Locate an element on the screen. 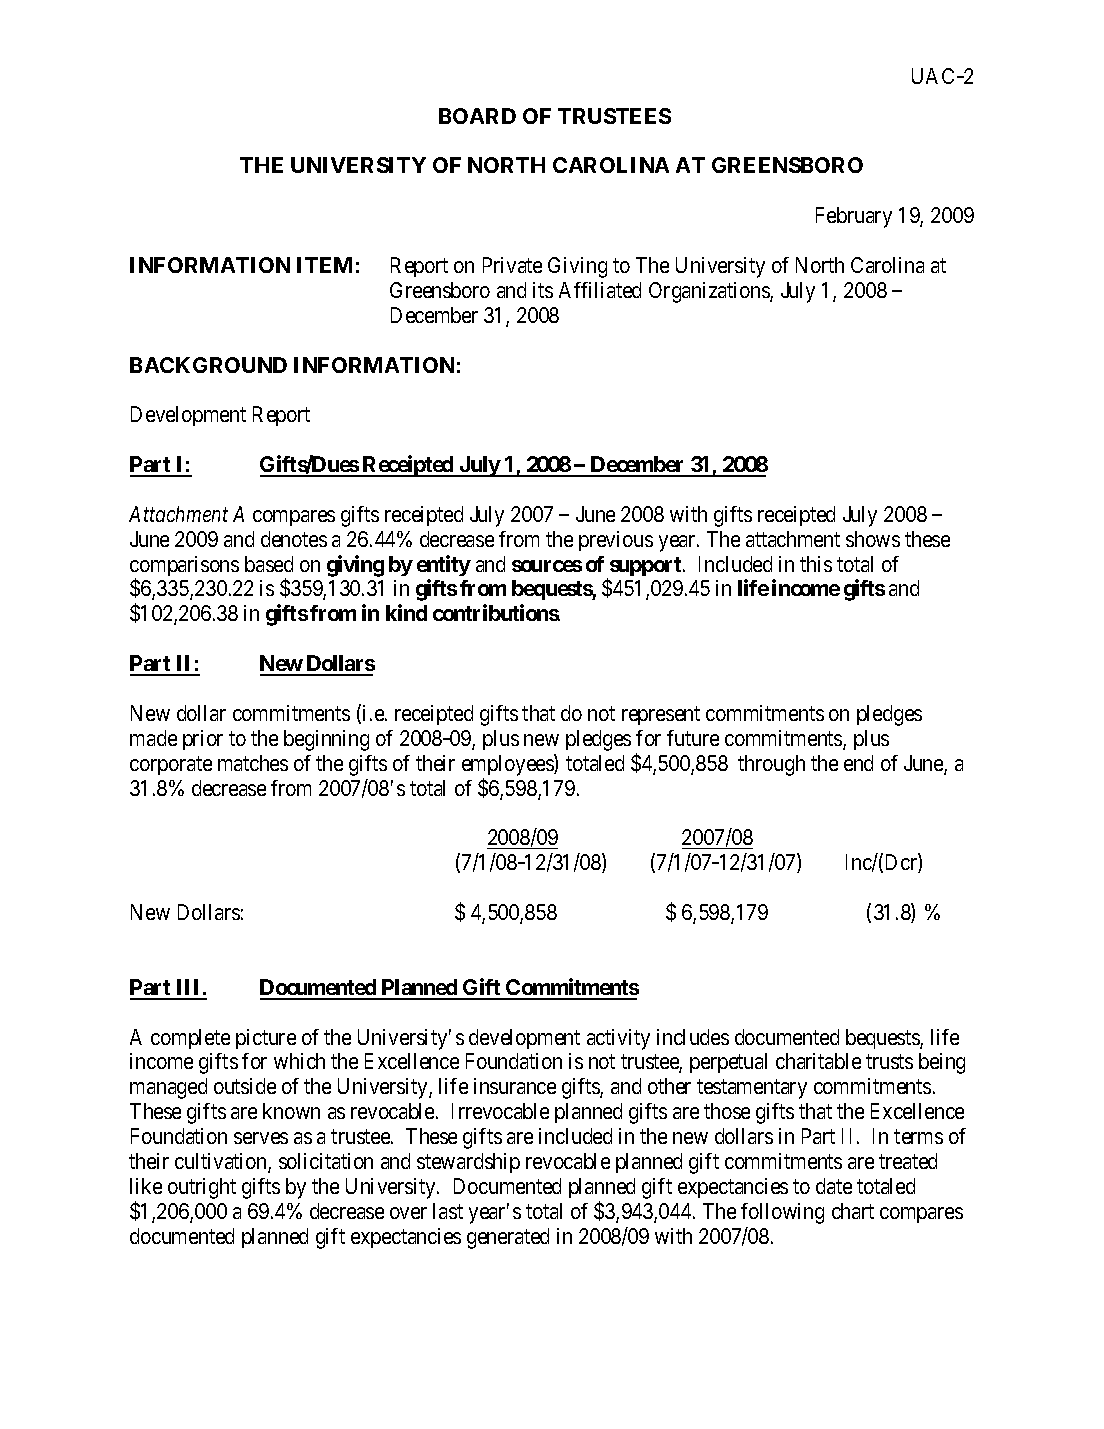 The image size is (1104, 1429). ITEM is located at coordinates (324, 265).
